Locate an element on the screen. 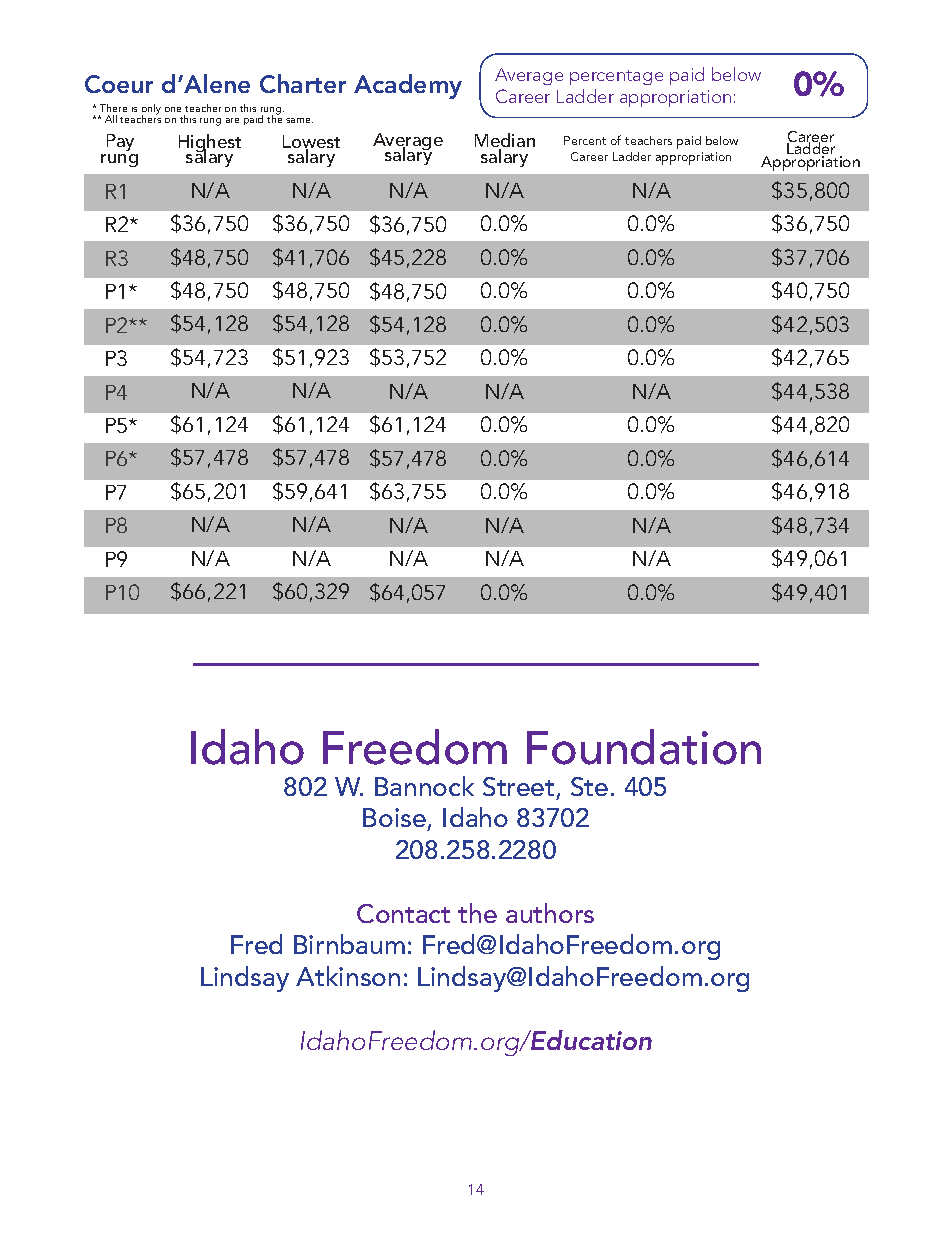 The width and height of the screenshot is (952, 1233). Charter is located at coordinates (303, 83).
